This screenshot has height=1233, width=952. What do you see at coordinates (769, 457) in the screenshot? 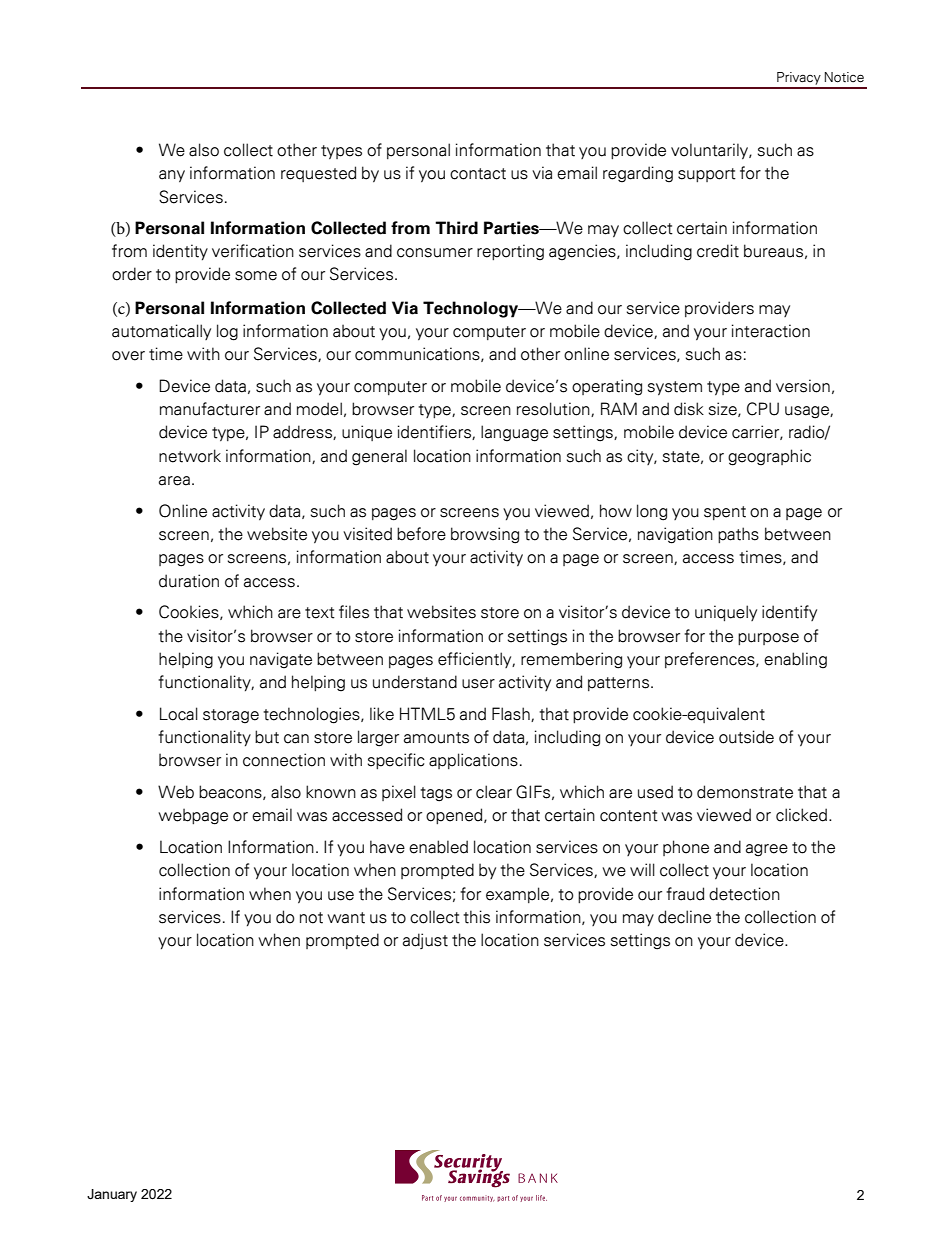
I see `geographic` at bounding box center [769, 457].
